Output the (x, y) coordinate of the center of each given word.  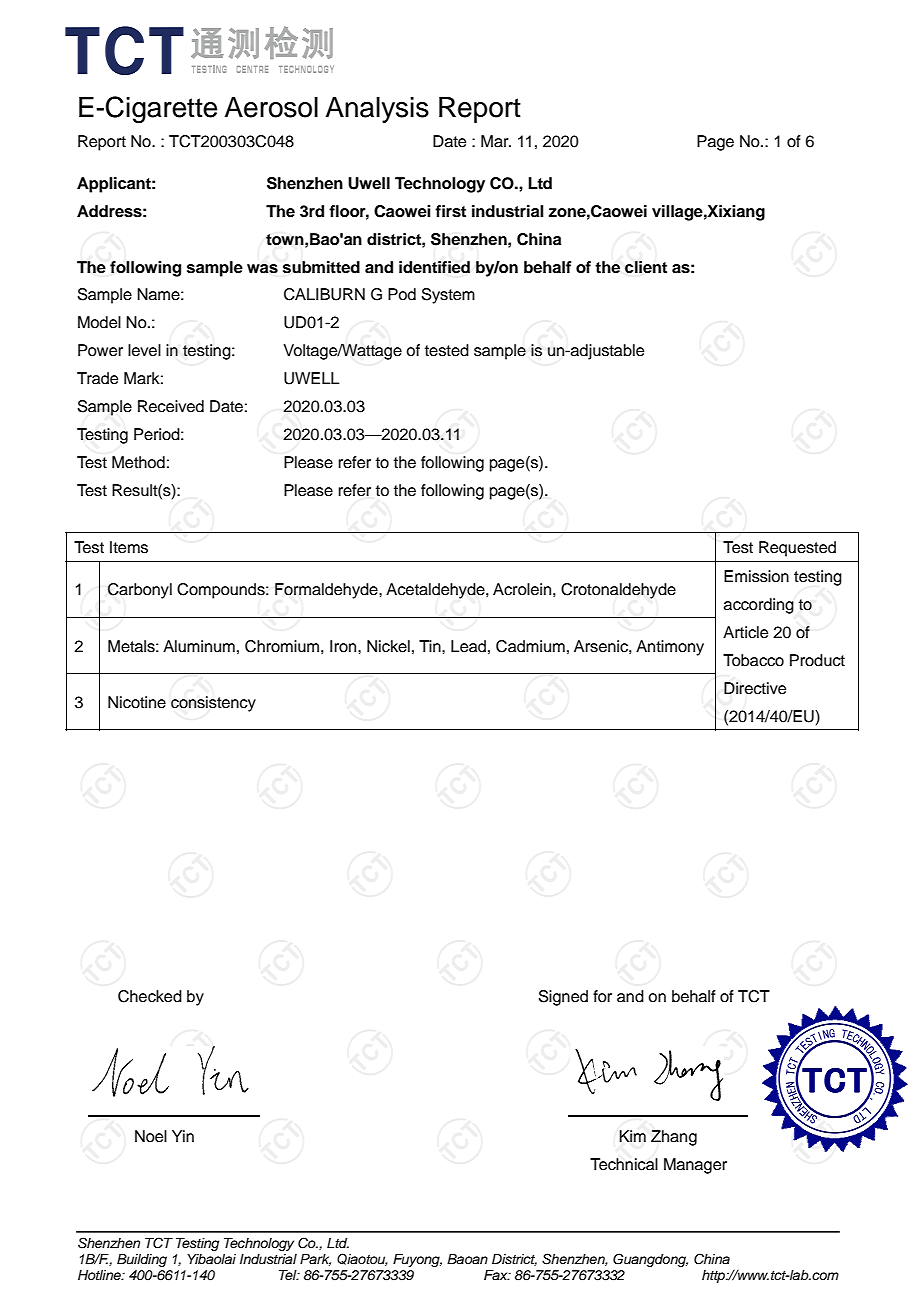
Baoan (467, 1259)
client (646, 267)
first (450, 211)
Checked (150, 996)
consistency (213, 704)
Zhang (674, 1138)
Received (171, 406)
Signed (563, 998)
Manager (695, 1166)
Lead (468, 646)
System (448, 296)
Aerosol (271, 107)
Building (142, 1260)
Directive (755, 688)
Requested (797, 549)
